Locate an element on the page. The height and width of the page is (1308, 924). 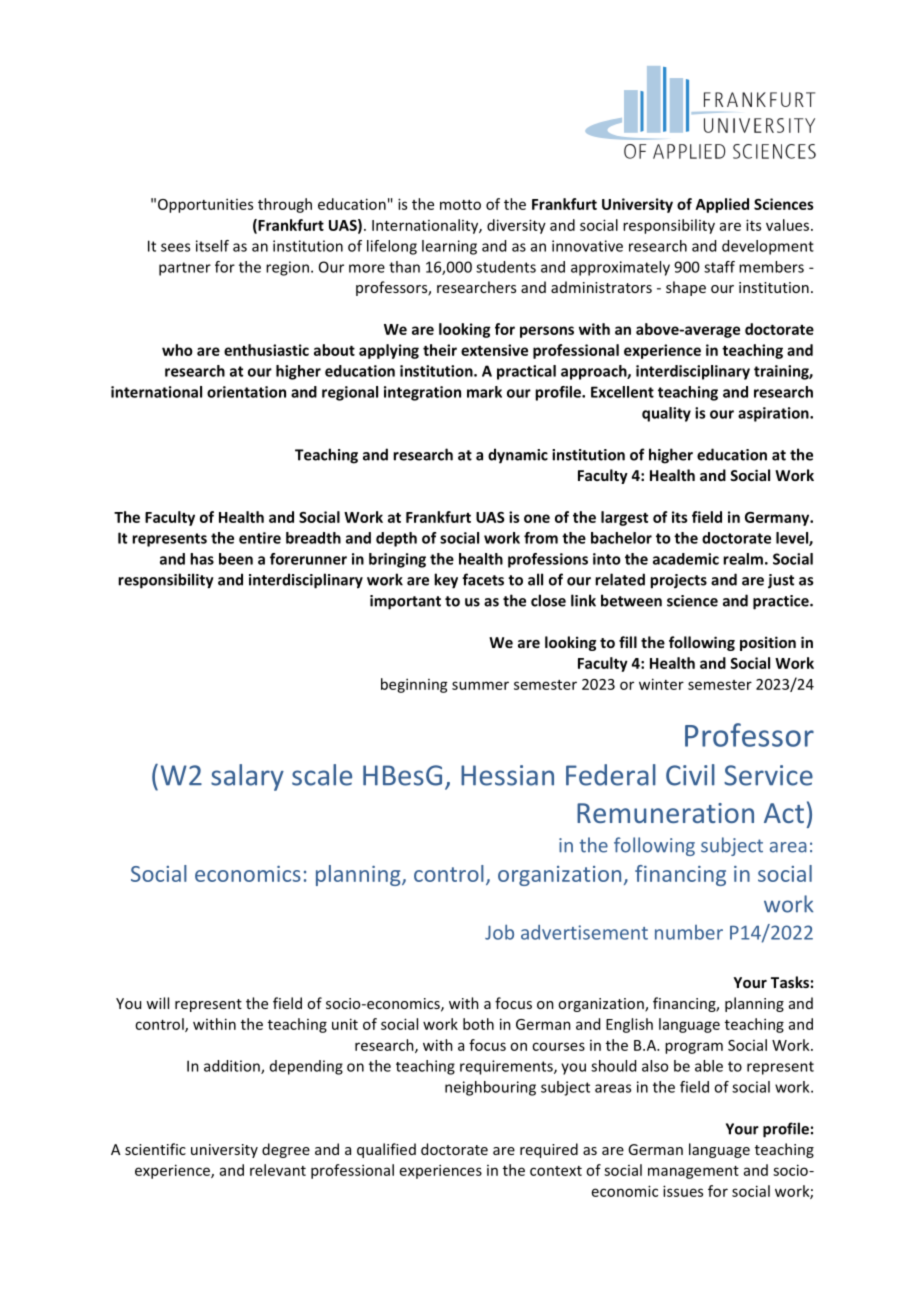
management is located at coordinates (693, 1172).
